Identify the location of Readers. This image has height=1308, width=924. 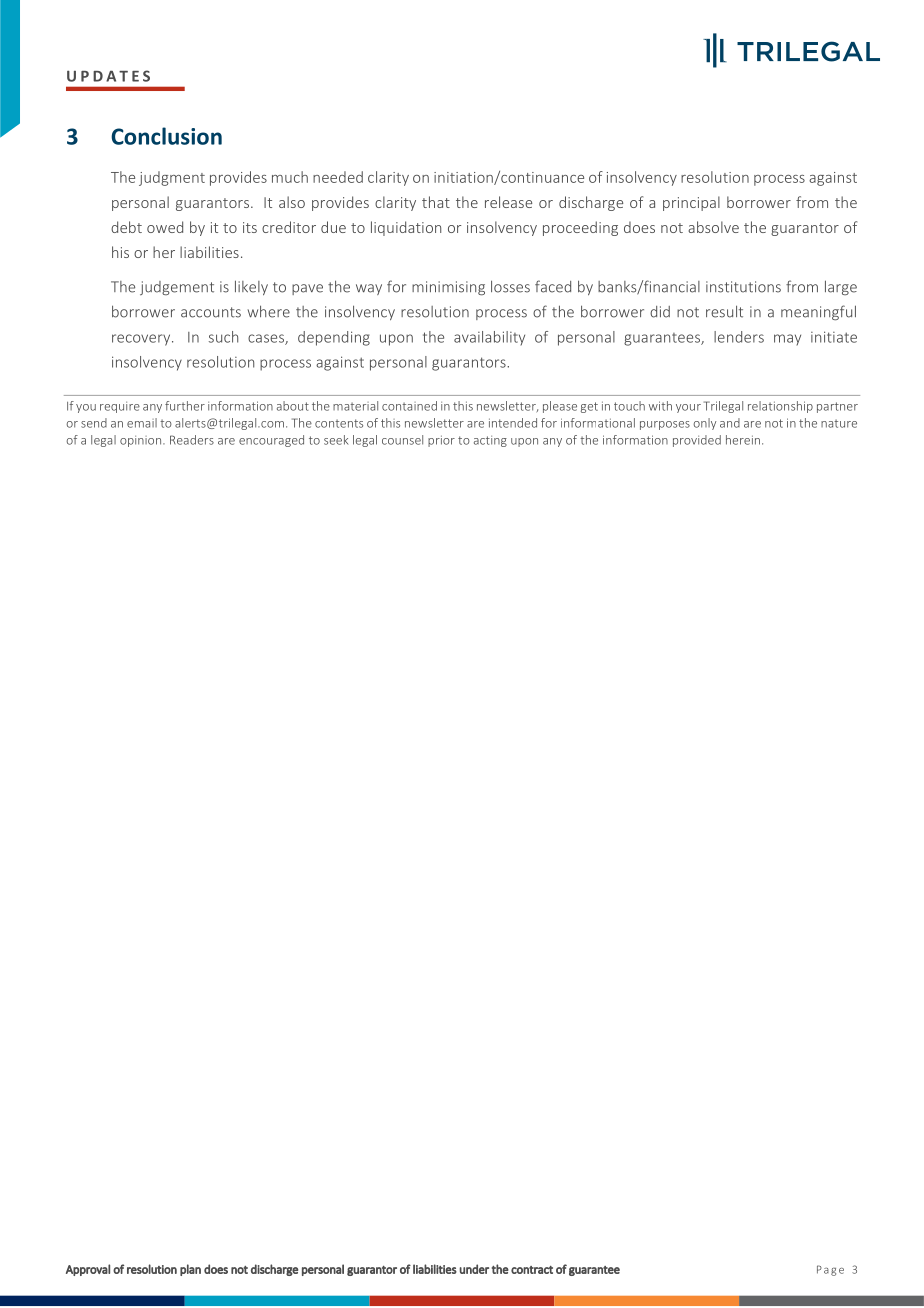
(192, 440).
